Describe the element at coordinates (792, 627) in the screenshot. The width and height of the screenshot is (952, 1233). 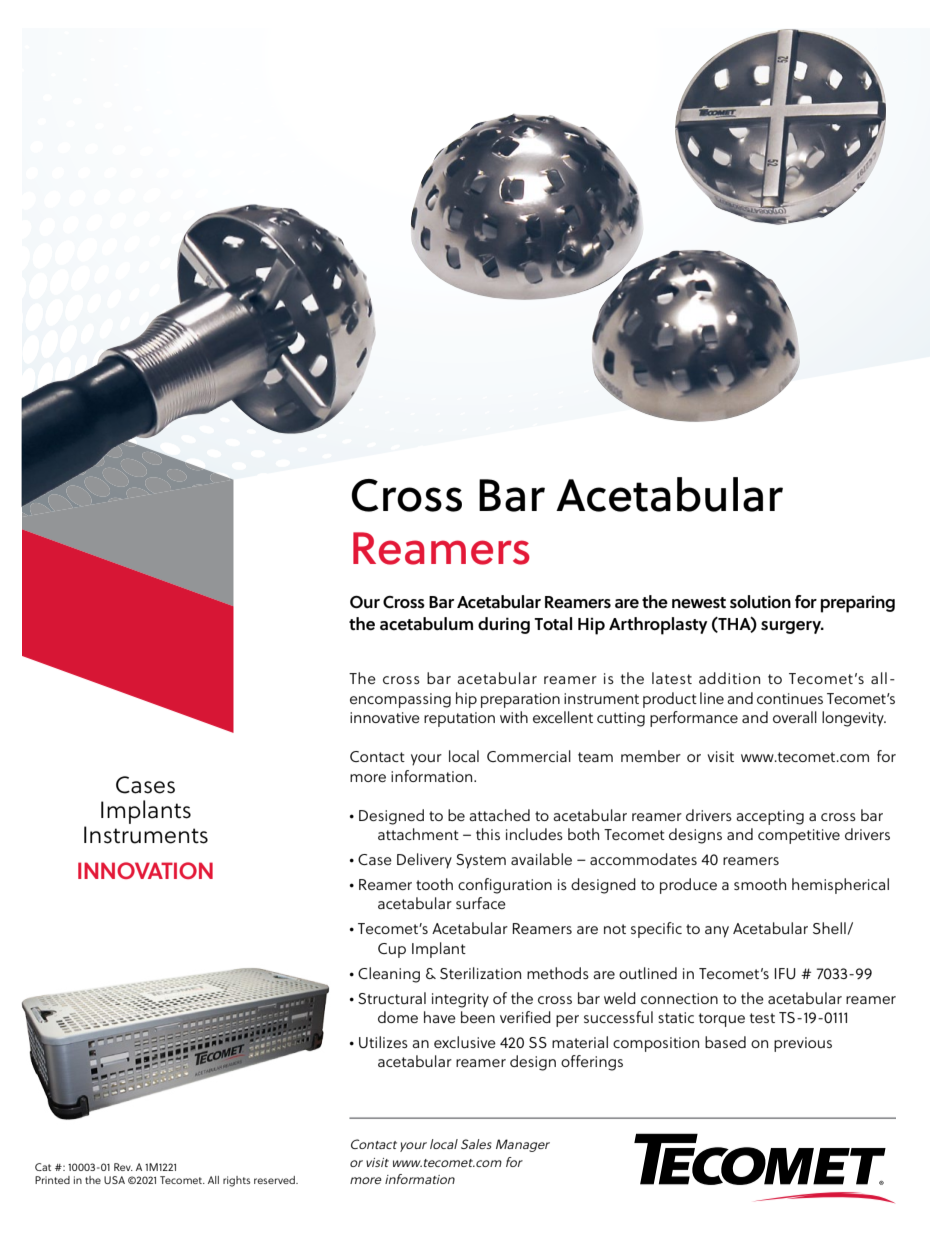
I see `surgery` at that location.
